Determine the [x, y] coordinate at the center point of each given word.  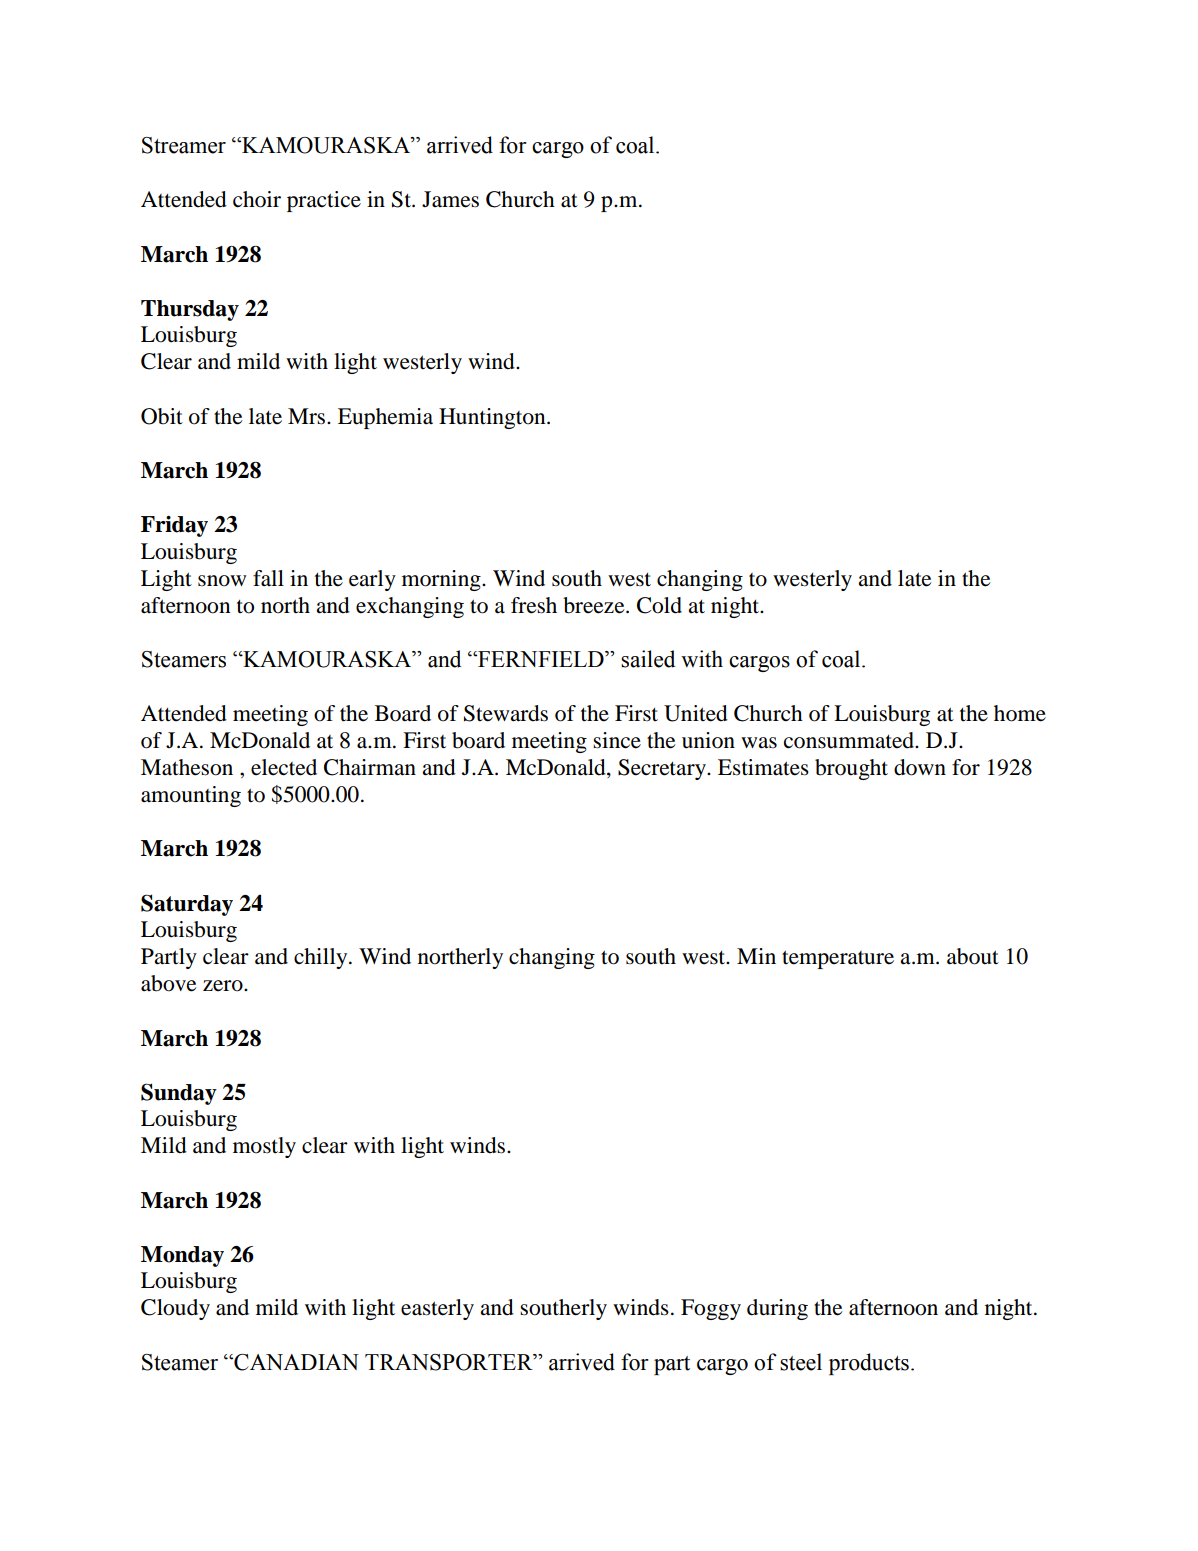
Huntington [493, 418]
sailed [648, 659]
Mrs [308, 416]
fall [268, 578]
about [973, 956]
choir [257, 199]
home [1020, 713]
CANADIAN [295, 1362]
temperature [838, 959]
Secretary [663, 769]
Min [756, 956]
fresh [534, 605]
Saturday [187, 905]
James [450, 199]
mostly [264, 1147]
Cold [659, 605]
